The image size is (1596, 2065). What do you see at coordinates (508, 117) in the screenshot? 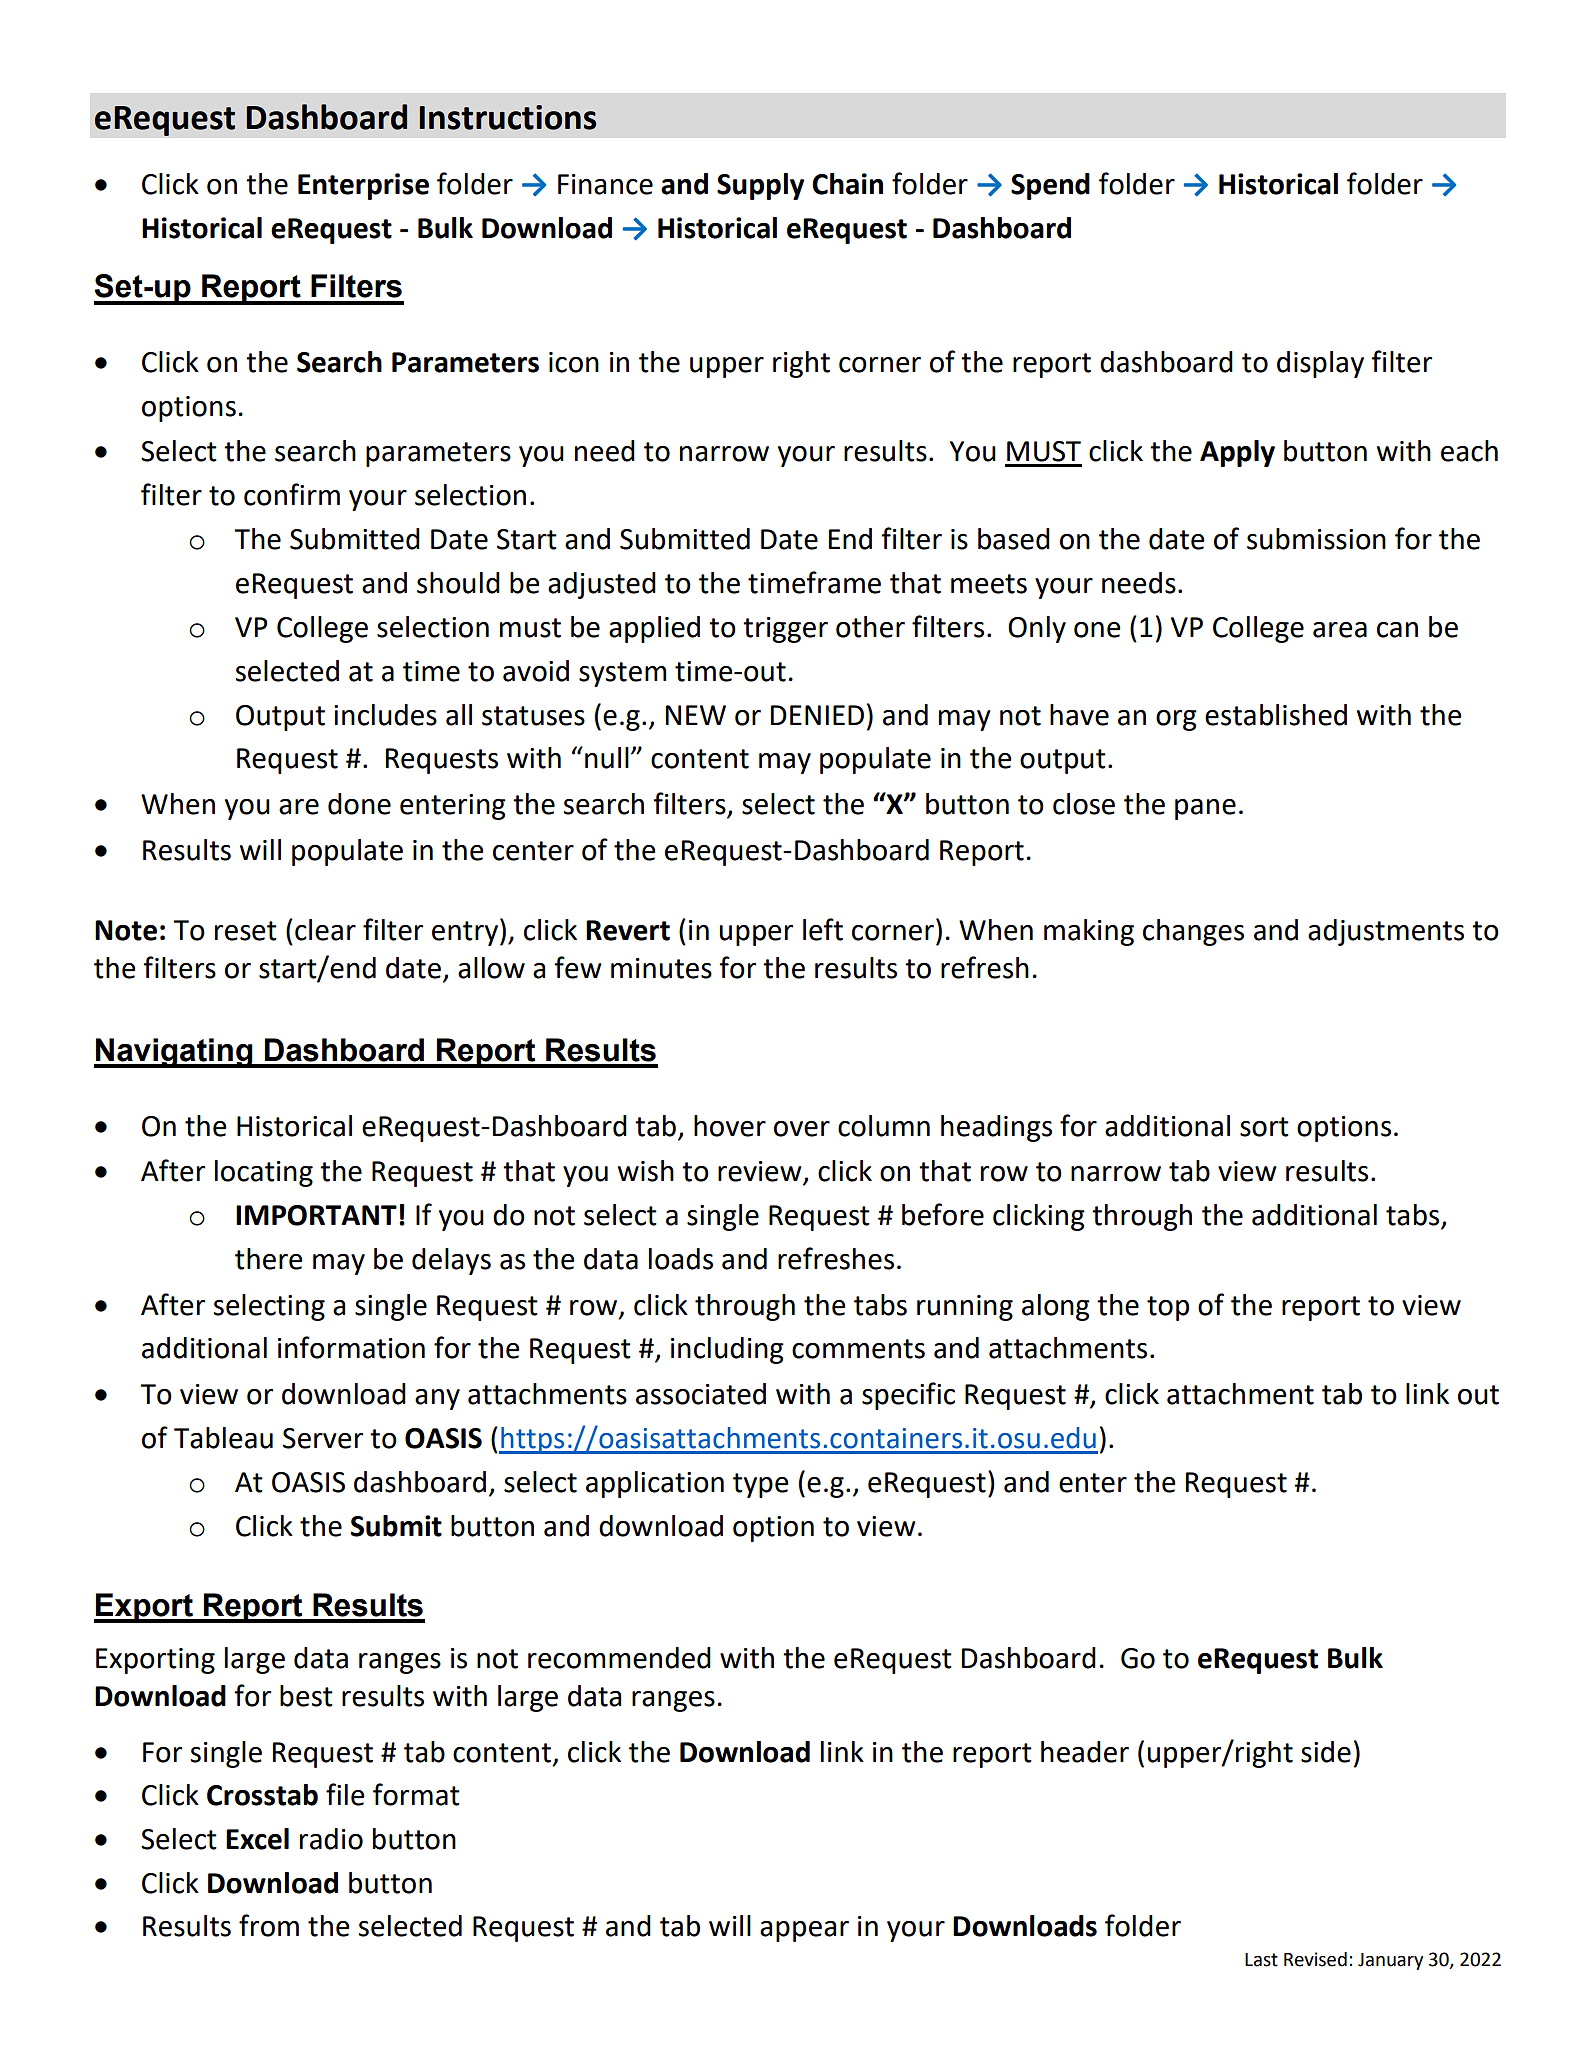
I see `Instructions` at bounding box center [508, 117].
